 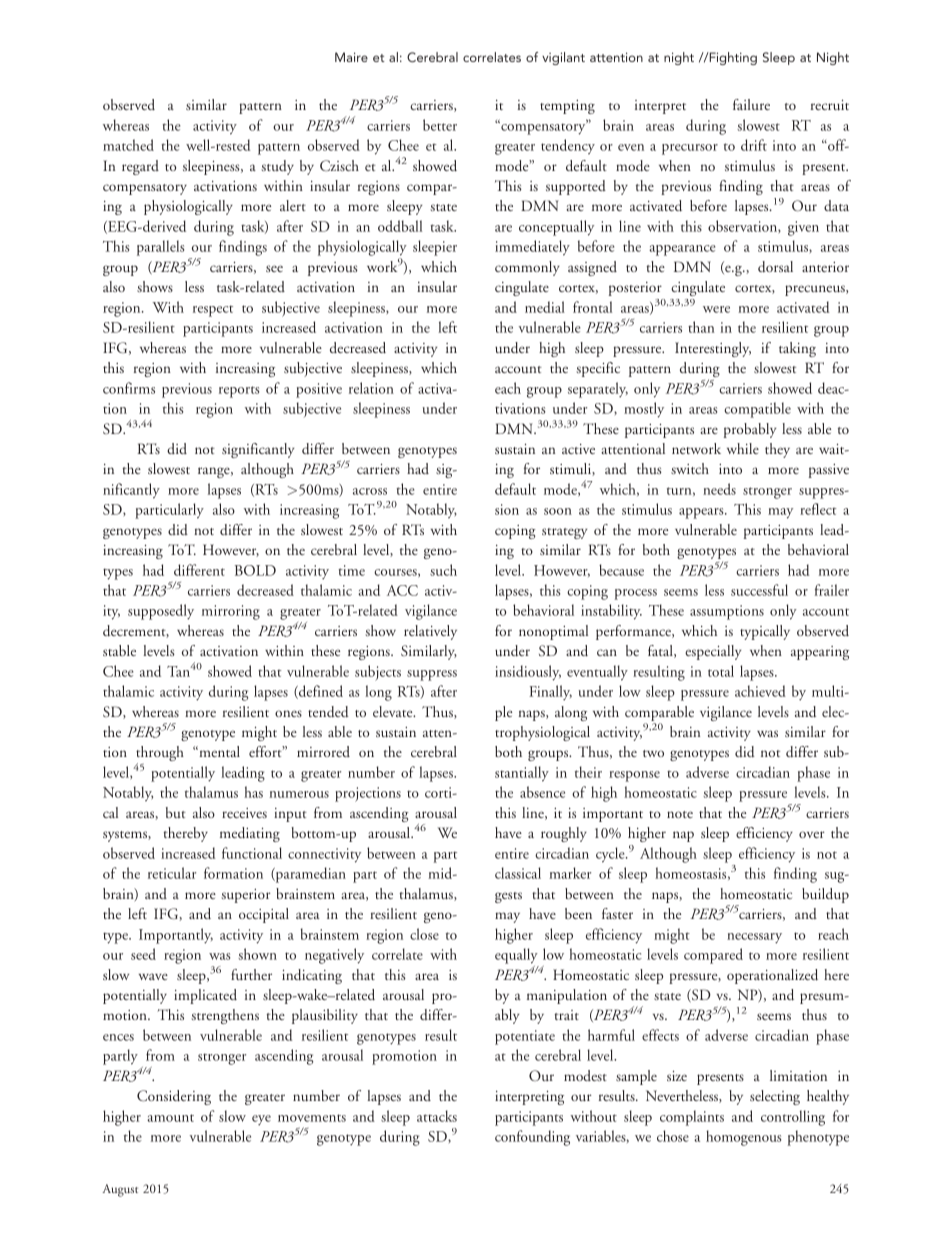 I want to click on needs, so click(x=719, y=489).
